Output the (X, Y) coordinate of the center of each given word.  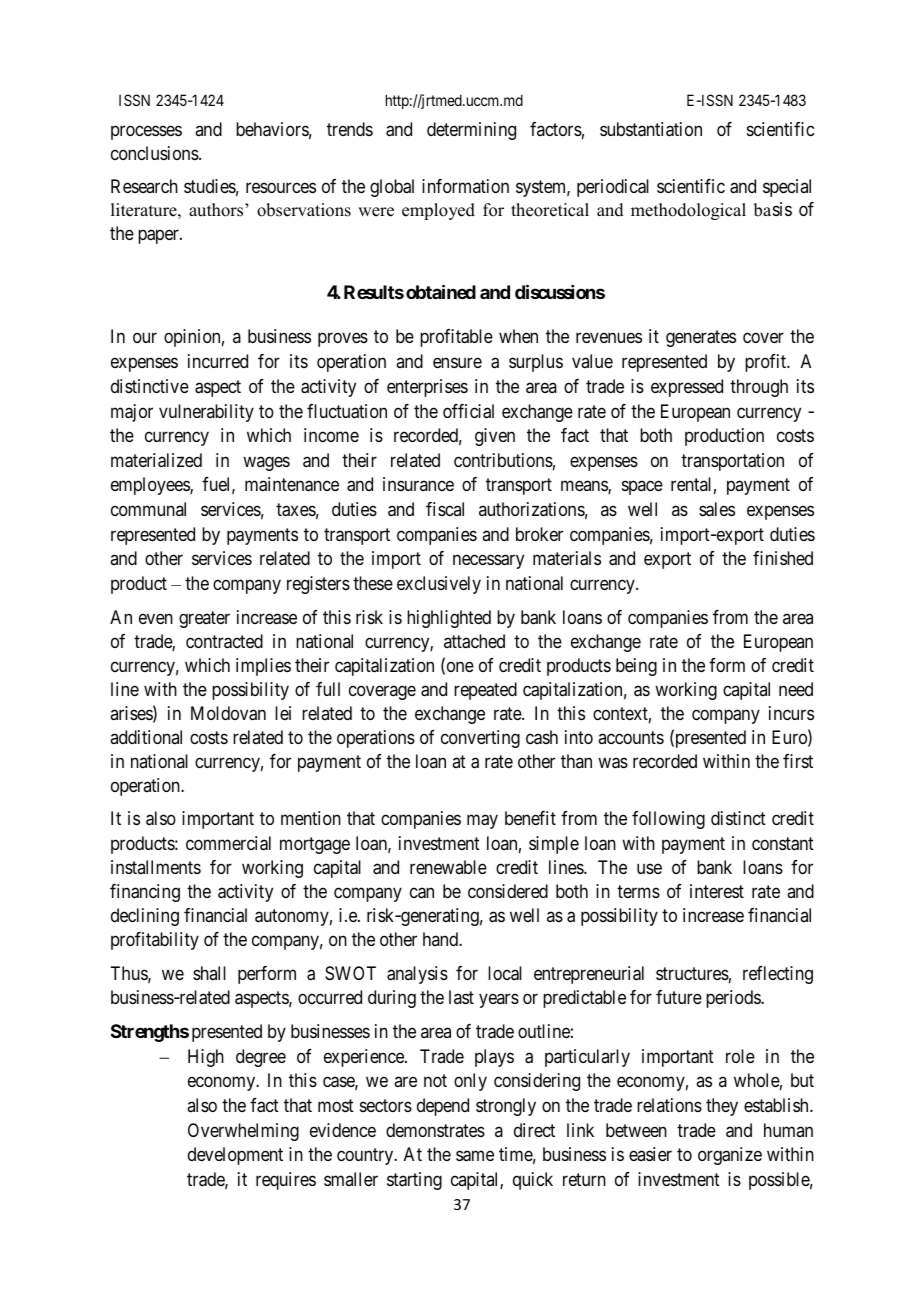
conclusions (155, 153)
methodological (688, 211)
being (636, 667)
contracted (224, 641)
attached (474, 641)
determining (471, 131)
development (235, 1156)
